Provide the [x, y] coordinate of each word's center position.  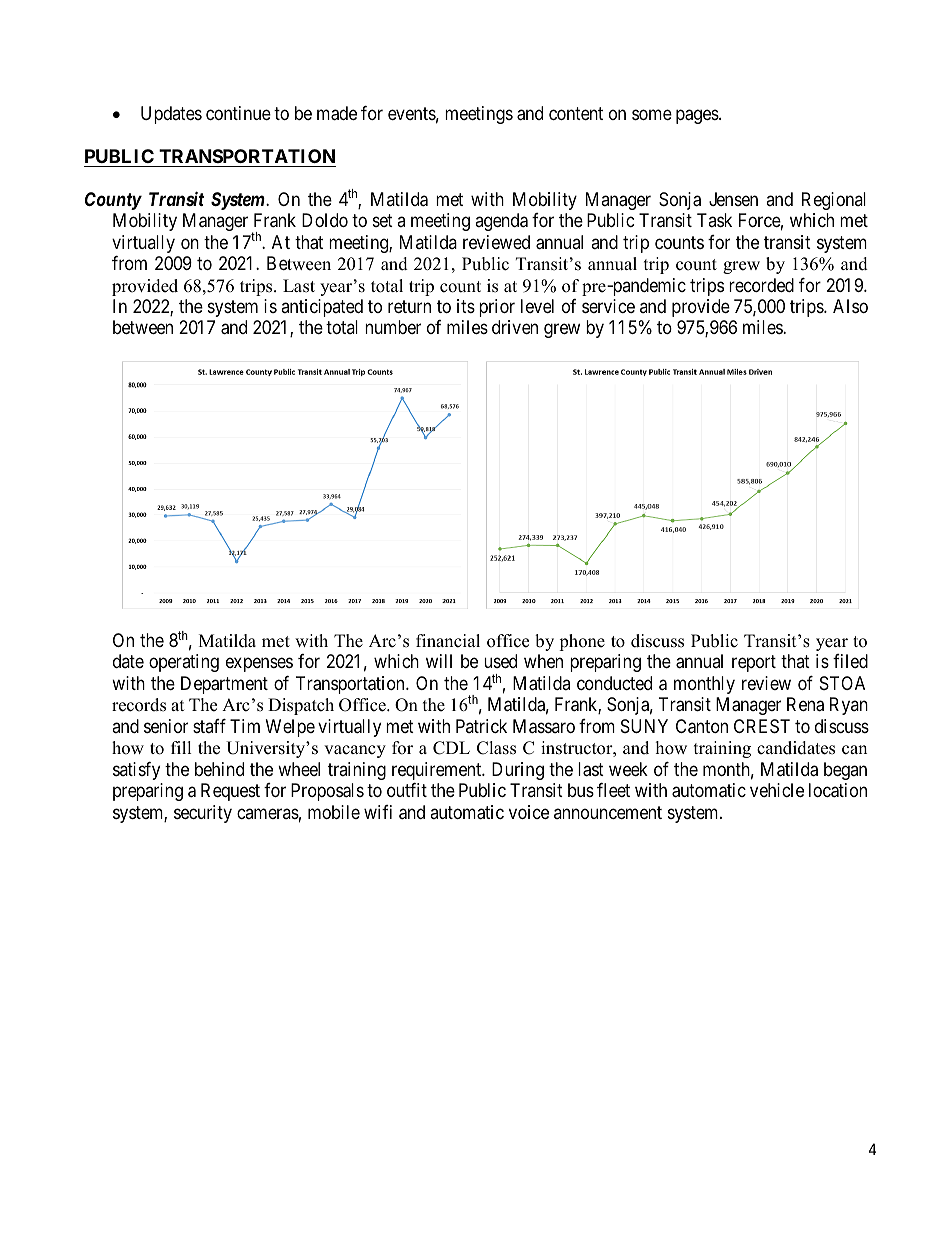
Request [230, 792]
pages [698, 116]
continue [238, 113]
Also [850, 306]
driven [515, 327]
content [576, 113]
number [393, 327]
